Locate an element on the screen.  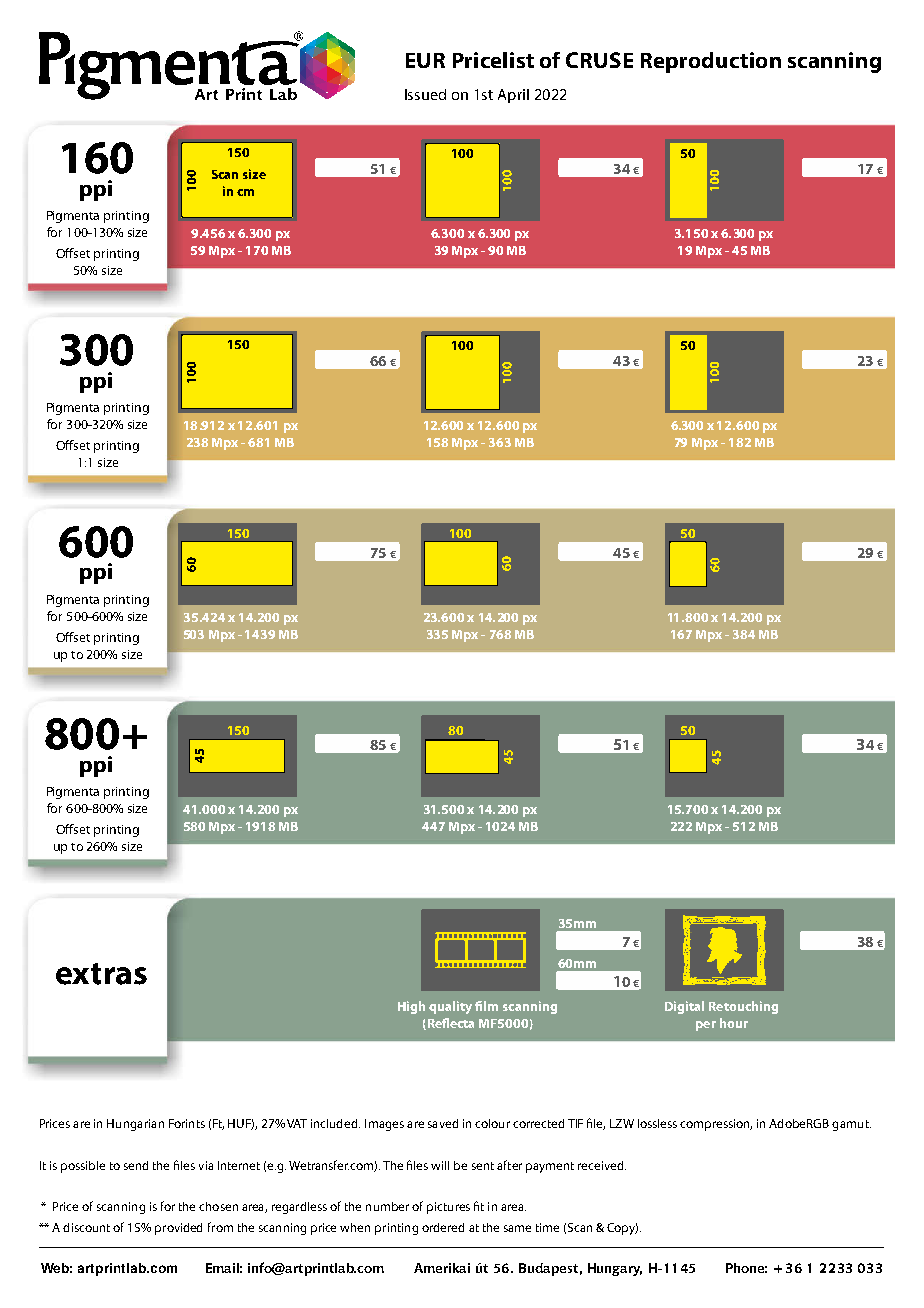
provided is located at coordinates (178, 1229).
